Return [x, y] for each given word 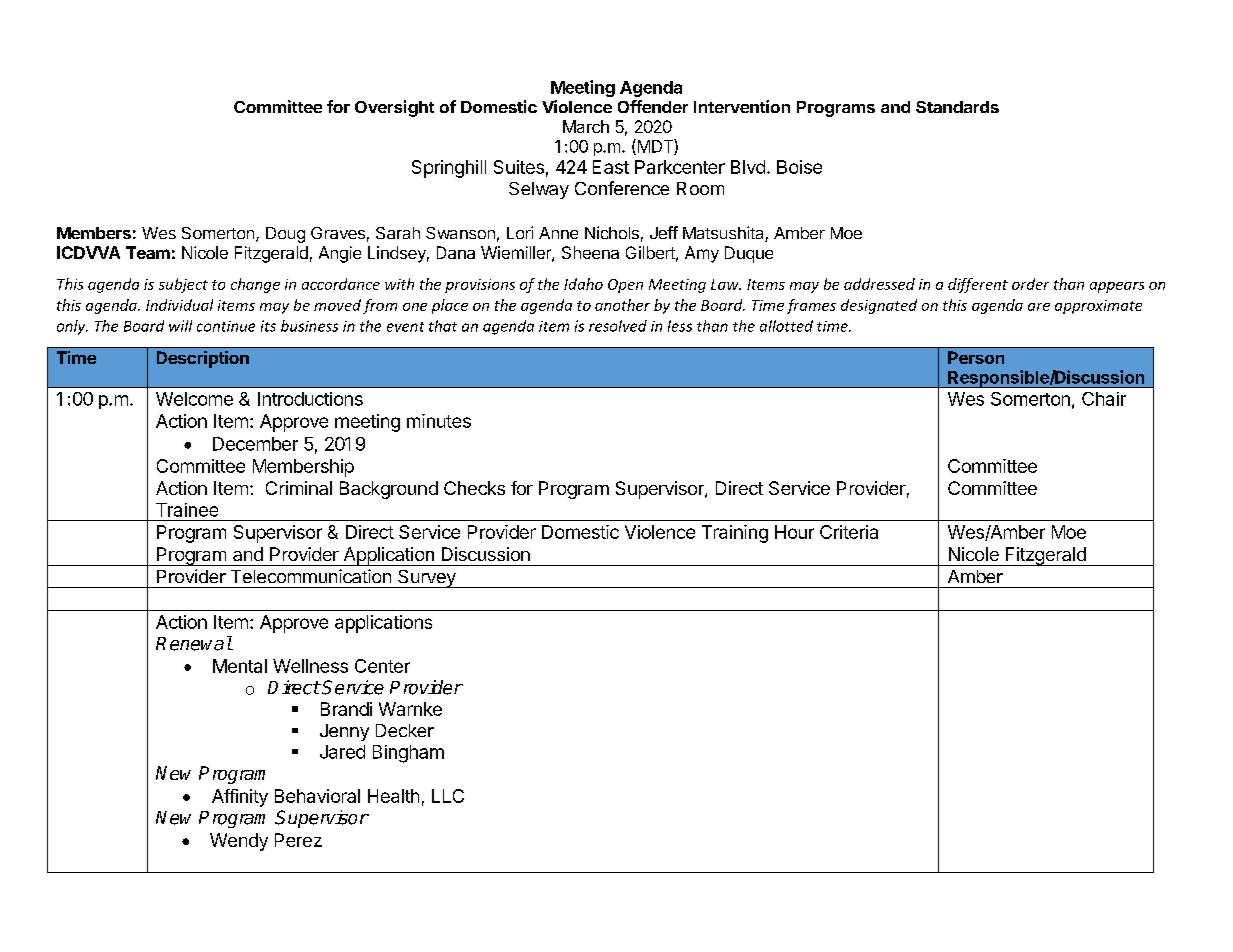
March [586, 126]
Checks [474, 488]
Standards [957, 107]
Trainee [187, 510]
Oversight [394, 108]
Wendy [239, 842]
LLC [448, 796]
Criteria [849, 532]
